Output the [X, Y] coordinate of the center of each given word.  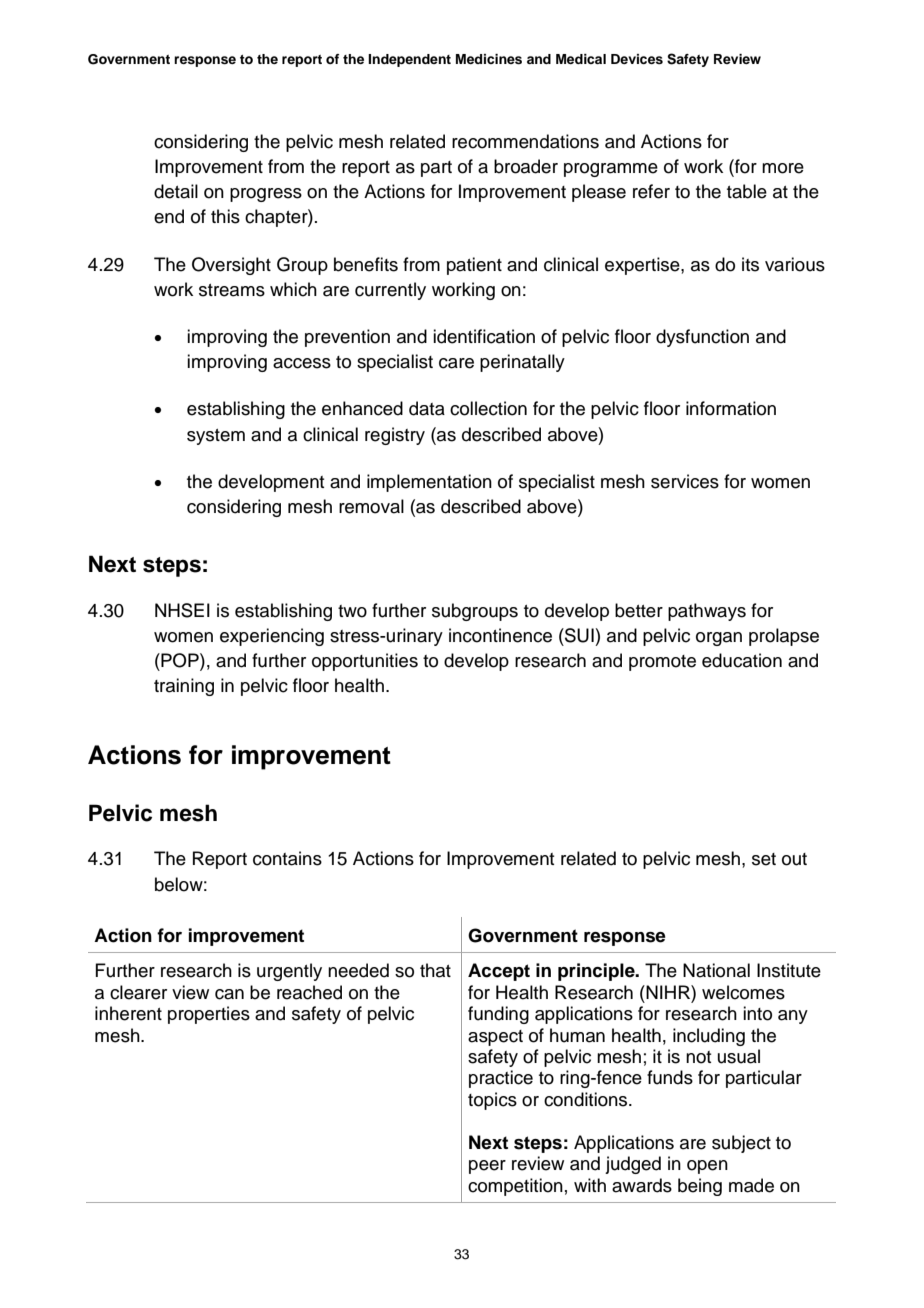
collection [488, 408]
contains [287, 858]
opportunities [365, 662]
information [731, 408]
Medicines [489, 59]
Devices [637, 59]
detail [176, 191]
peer [487, 1167]
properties [209, 1015]
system [216, 437]
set [764, 859]
